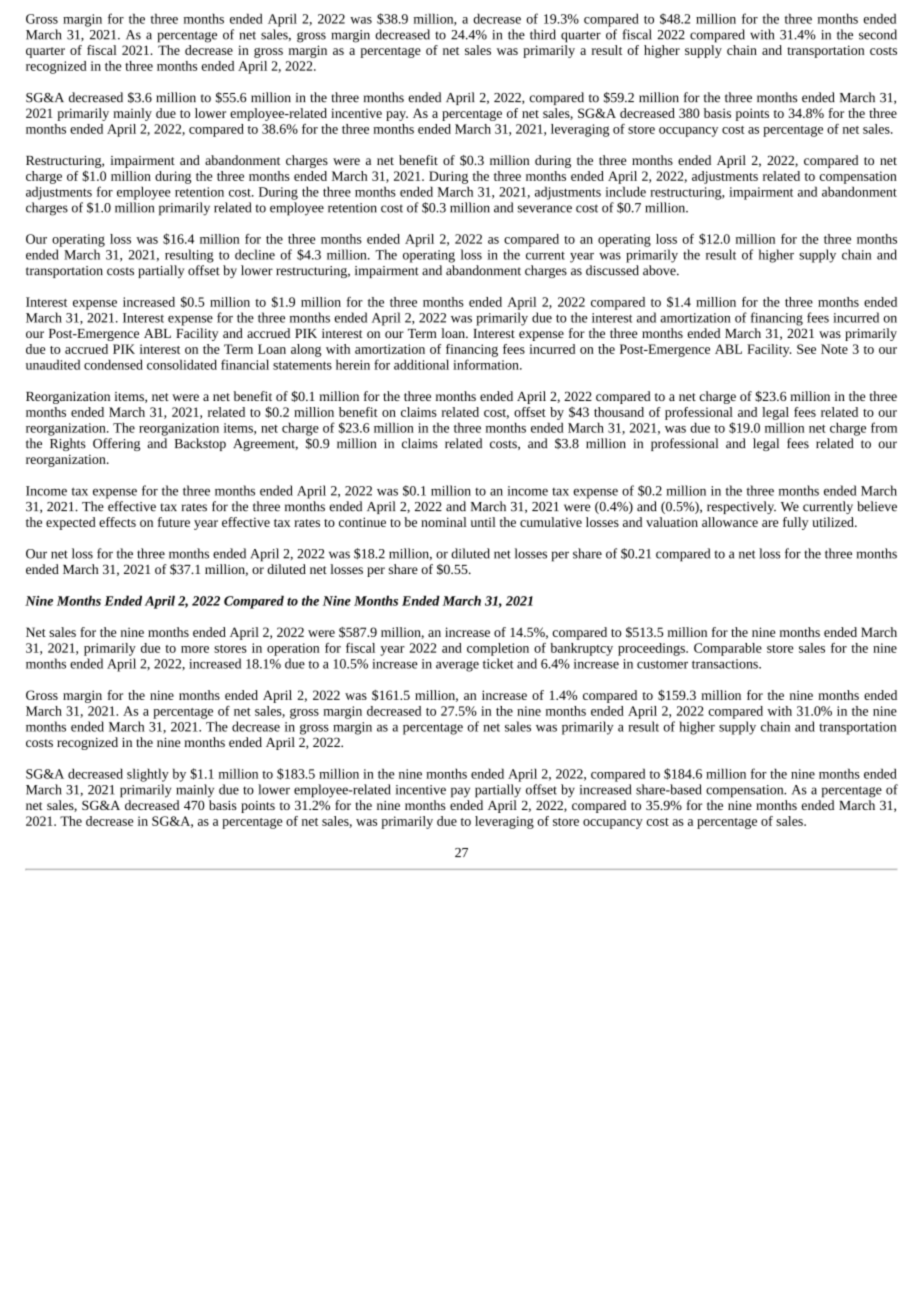 The height and width of the screenshot is (1308, 924). I want to click on information, so click(487, 364).
